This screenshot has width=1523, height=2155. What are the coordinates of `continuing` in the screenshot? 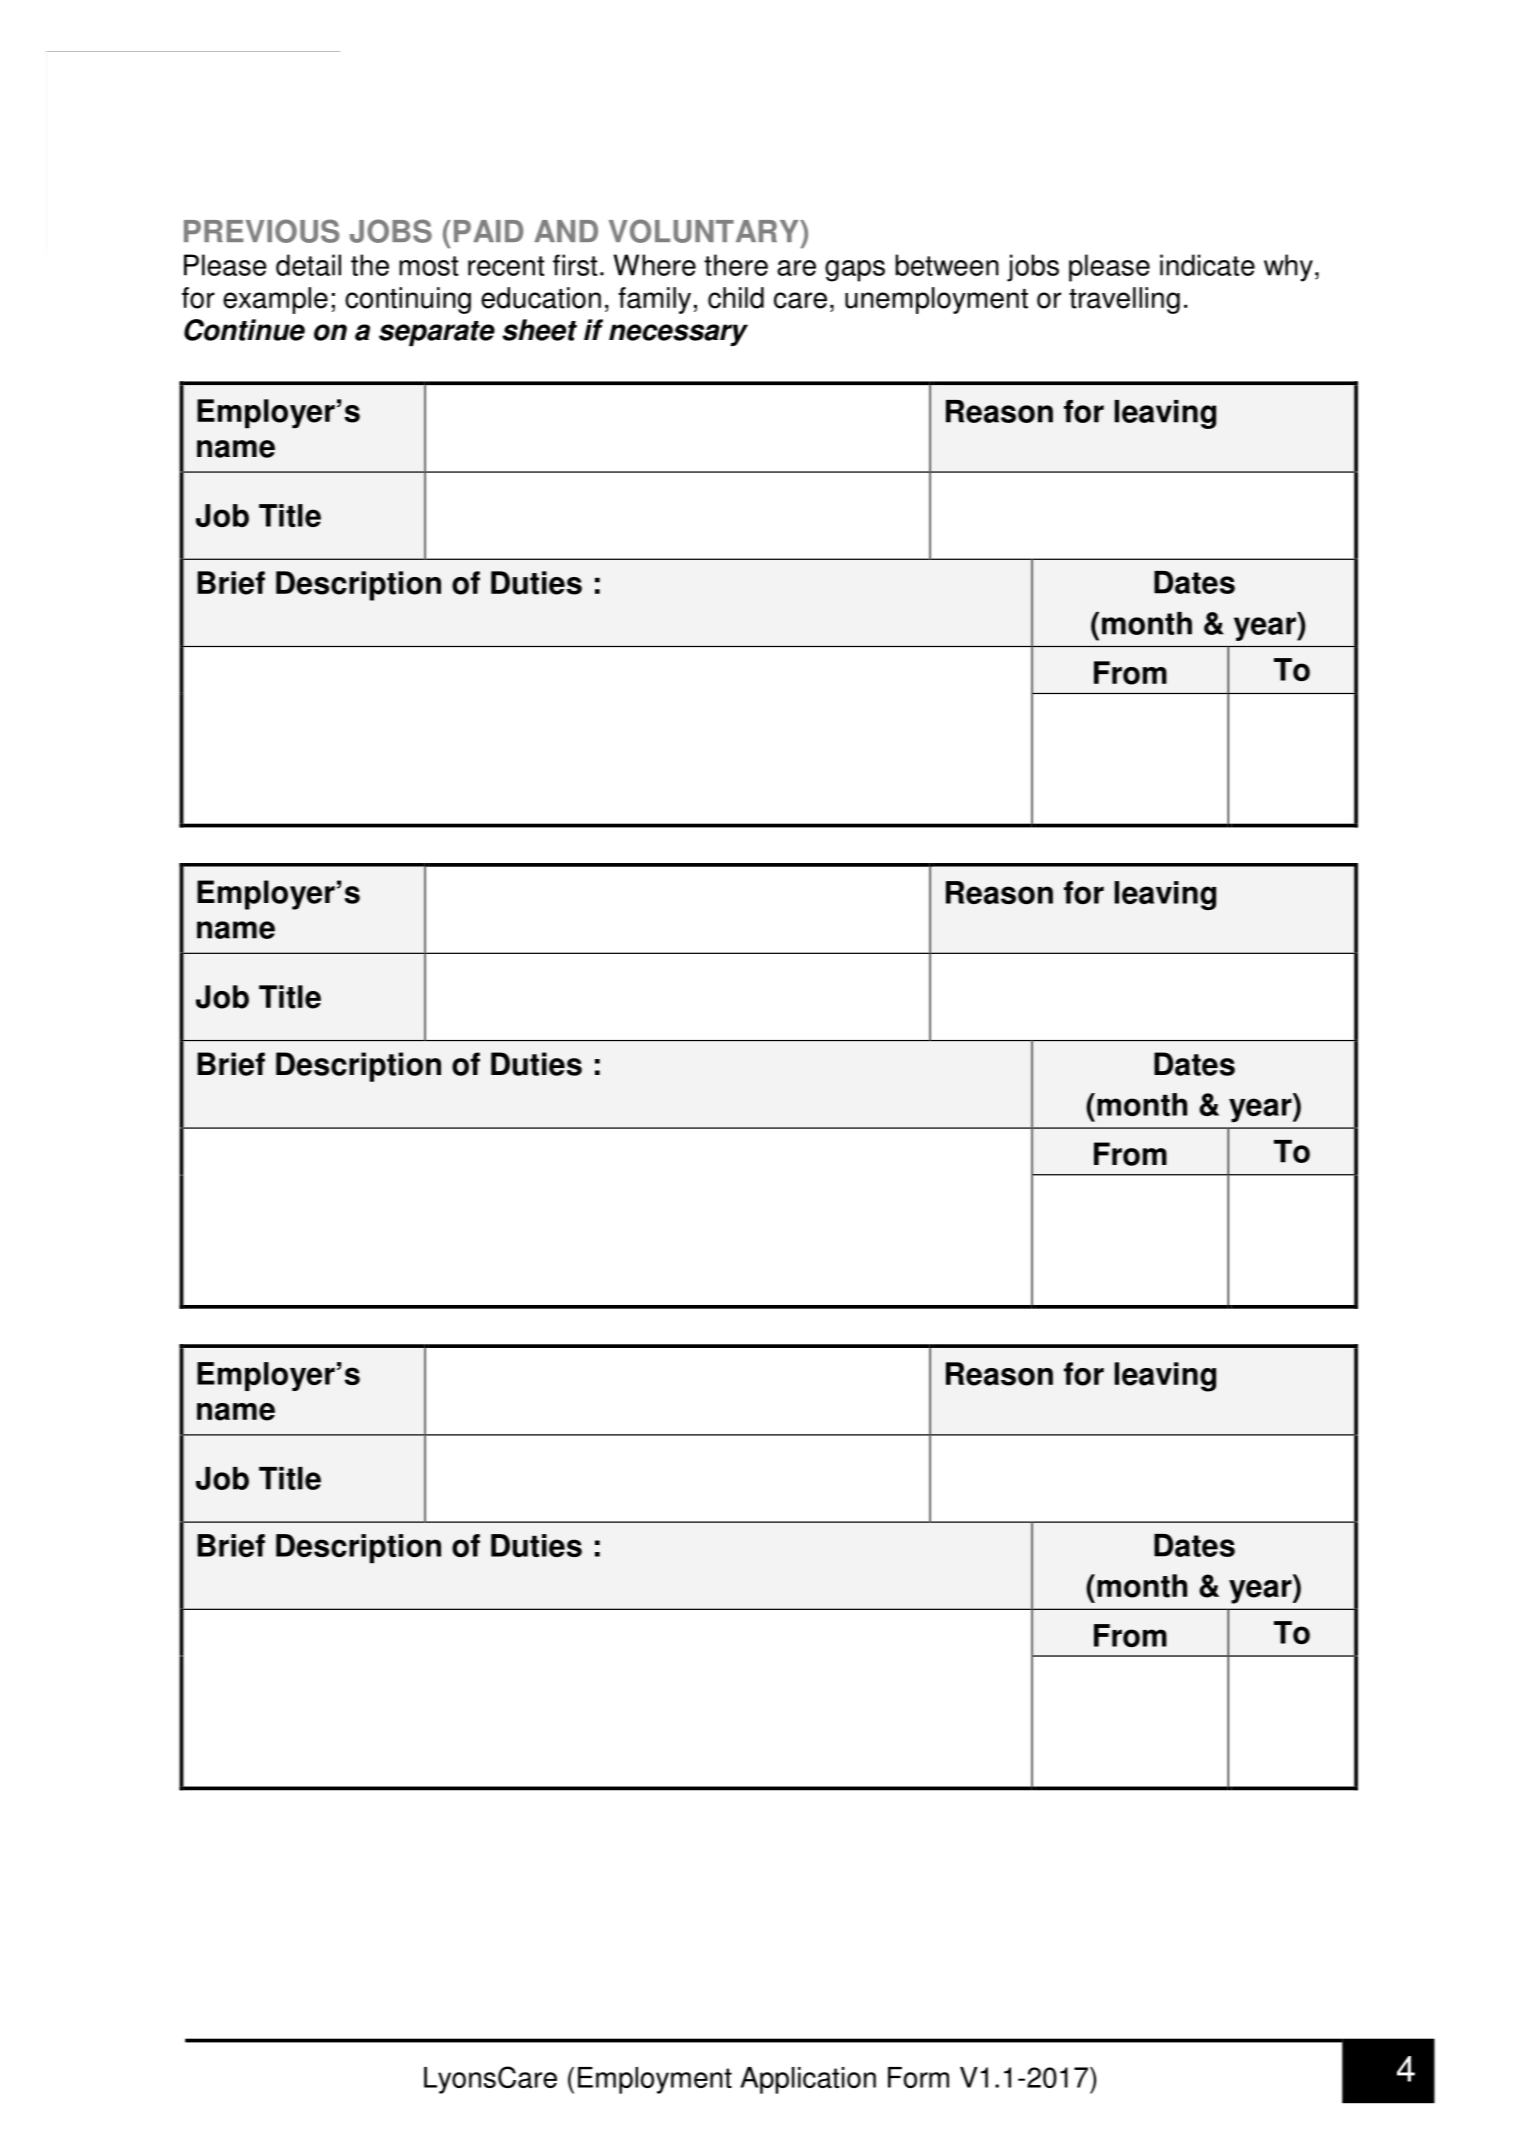 It's located at (408, 300).
